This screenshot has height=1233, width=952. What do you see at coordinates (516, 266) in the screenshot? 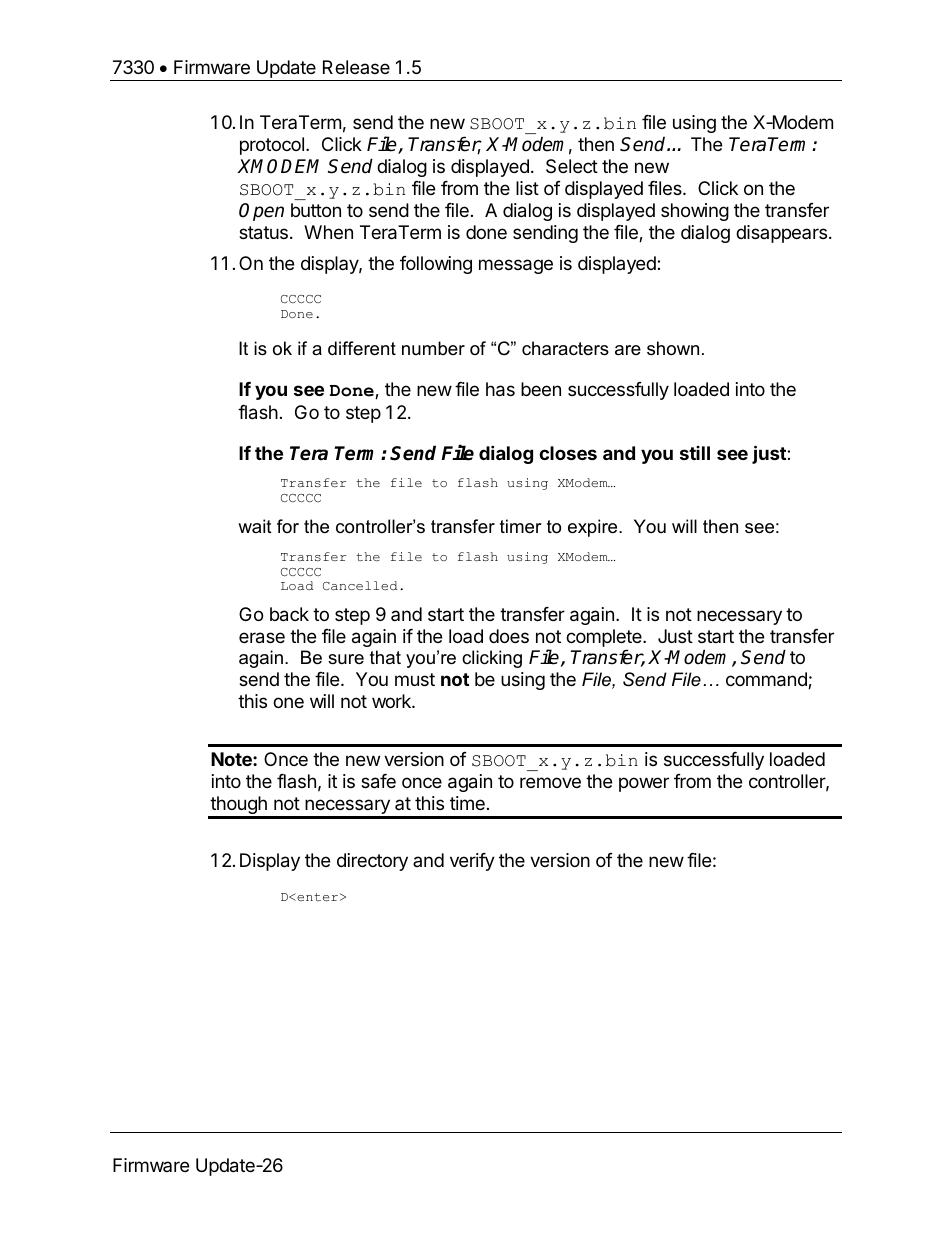
I see `message` at bounding box center [516, 266].
